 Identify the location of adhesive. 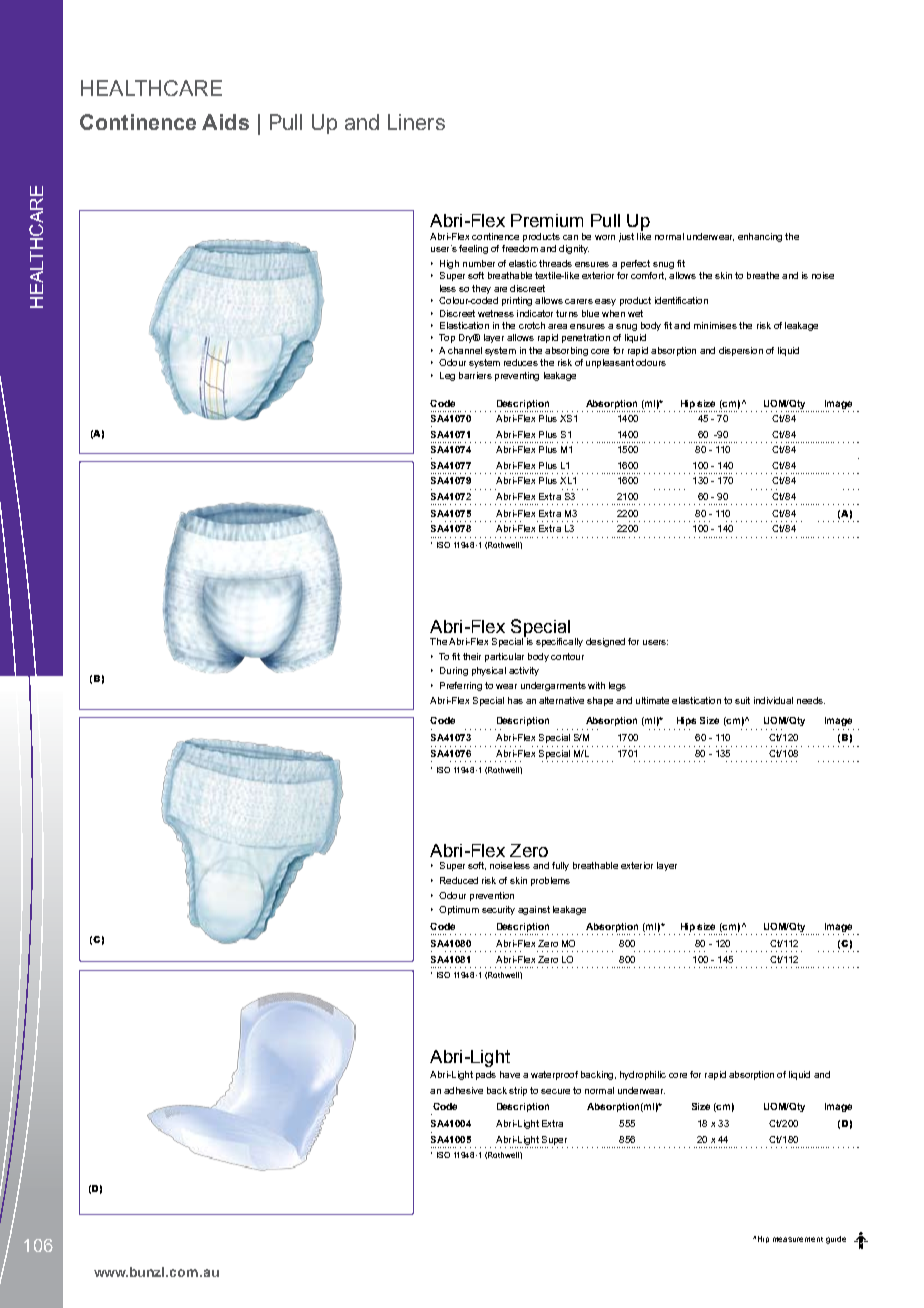
(463, 1090).
